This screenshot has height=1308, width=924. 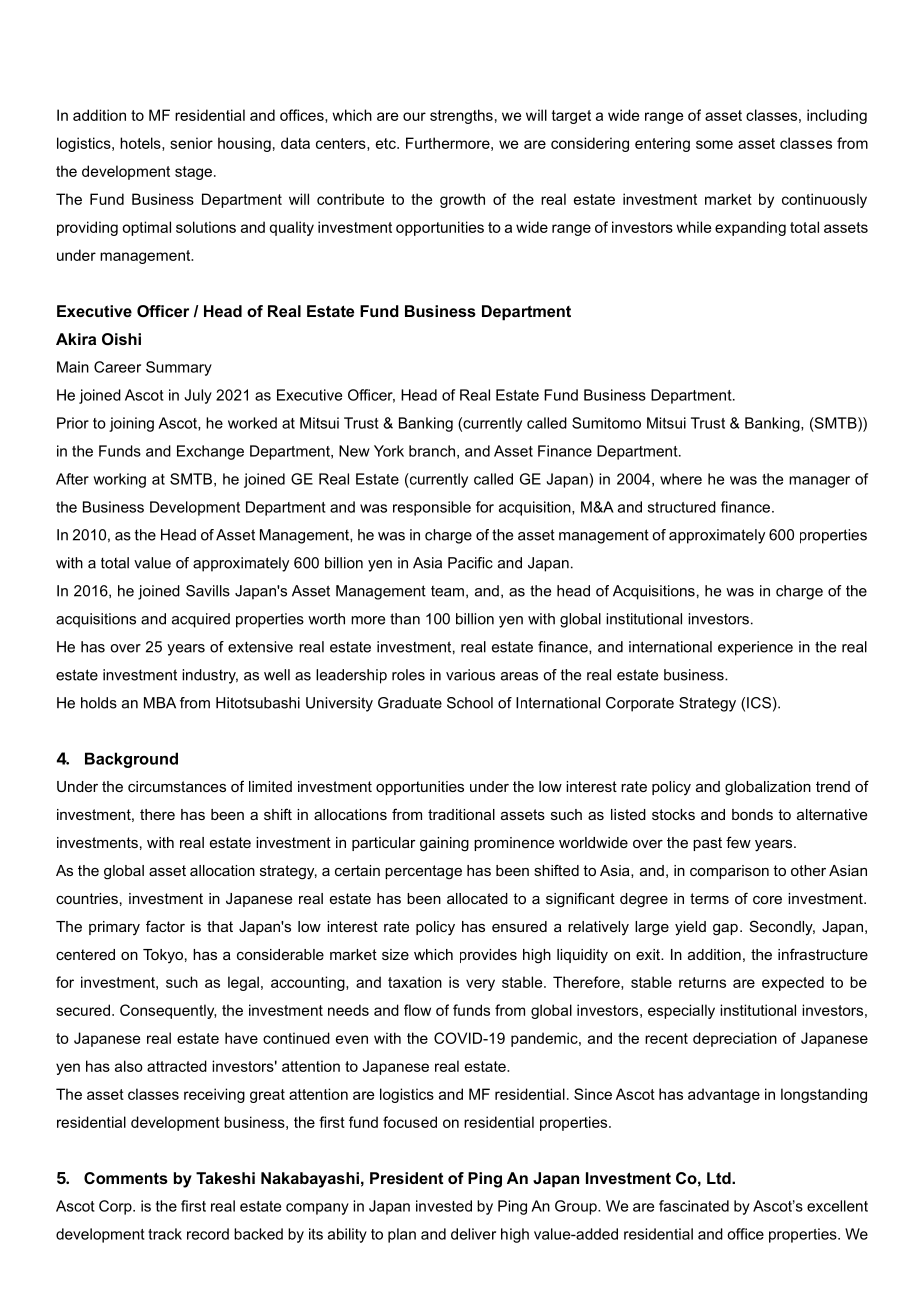 What do you see at coordinates (738, 842) in the screenshot?
I see `few` at bounding box center [738, 842].
